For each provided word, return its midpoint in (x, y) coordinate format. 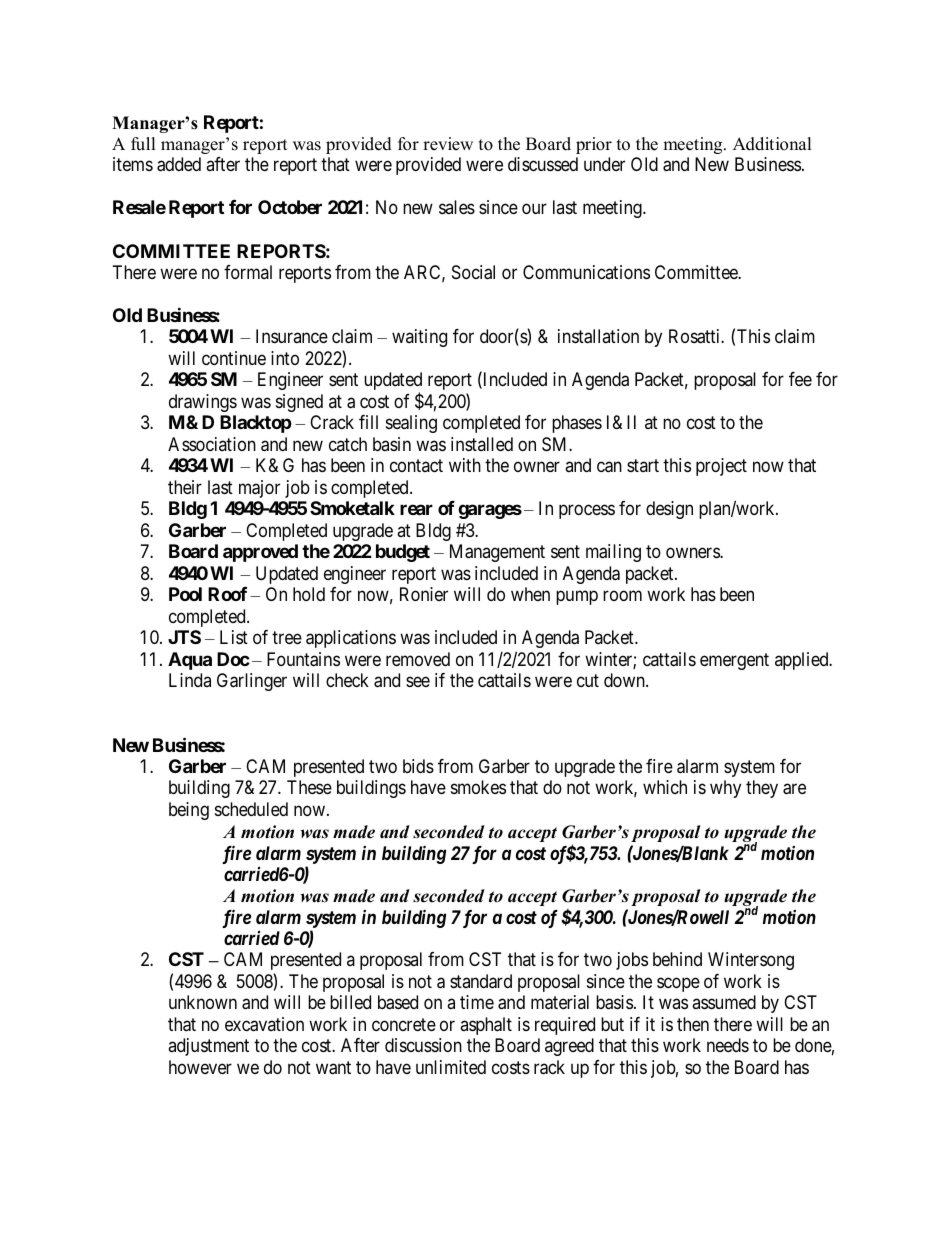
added (179, 164)
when (530, 594)
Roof (227, 594)
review (448, 144)
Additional (772, 144)
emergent (734, 661)
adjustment (208, 1047)
